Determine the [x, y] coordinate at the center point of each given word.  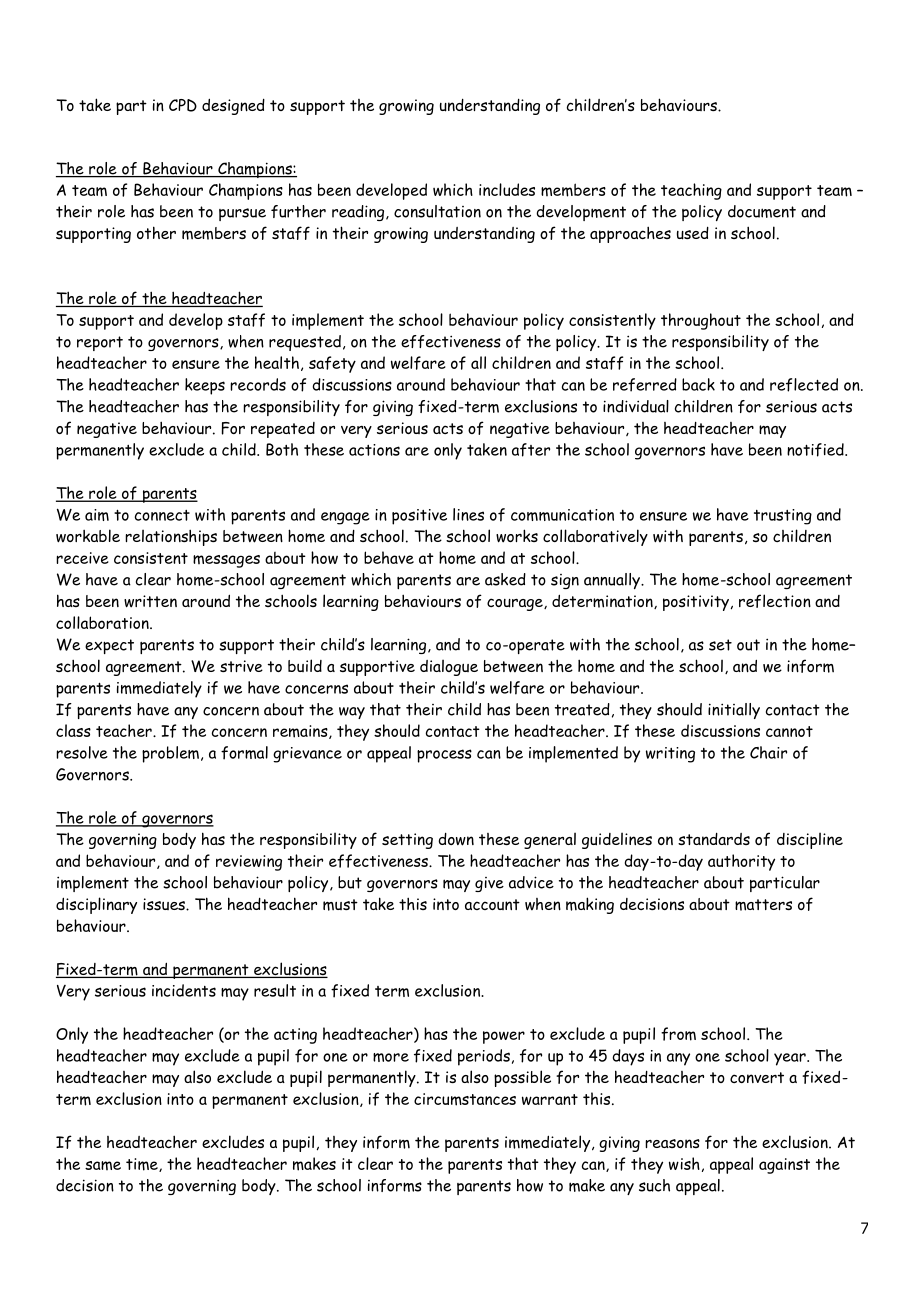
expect [109, 646]
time [143, 1165]
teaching [691, 191]
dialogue [449, 667]
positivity [696, 603]
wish [684, 1163]
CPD [183, 105]
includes [507, 189]
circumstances [465, 1099]
